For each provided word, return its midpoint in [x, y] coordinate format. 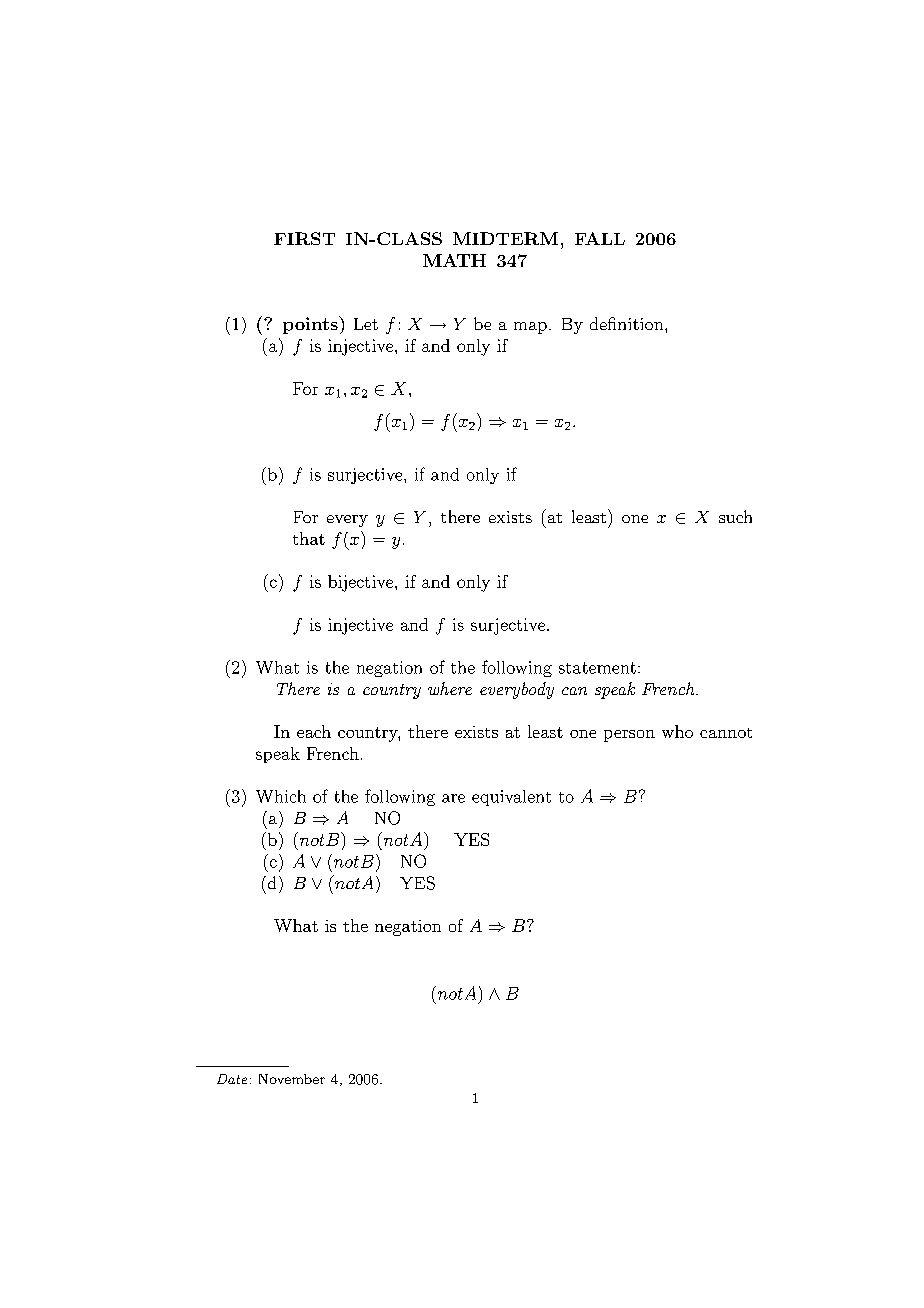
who [677, 731]
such [735, 516]
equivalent [511, 798]
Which [281, 796]
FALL [600, 238]
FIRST [304, 238]
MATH [454, 260]
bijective [362, 583]
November [292, 1079]
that [309, 538]
